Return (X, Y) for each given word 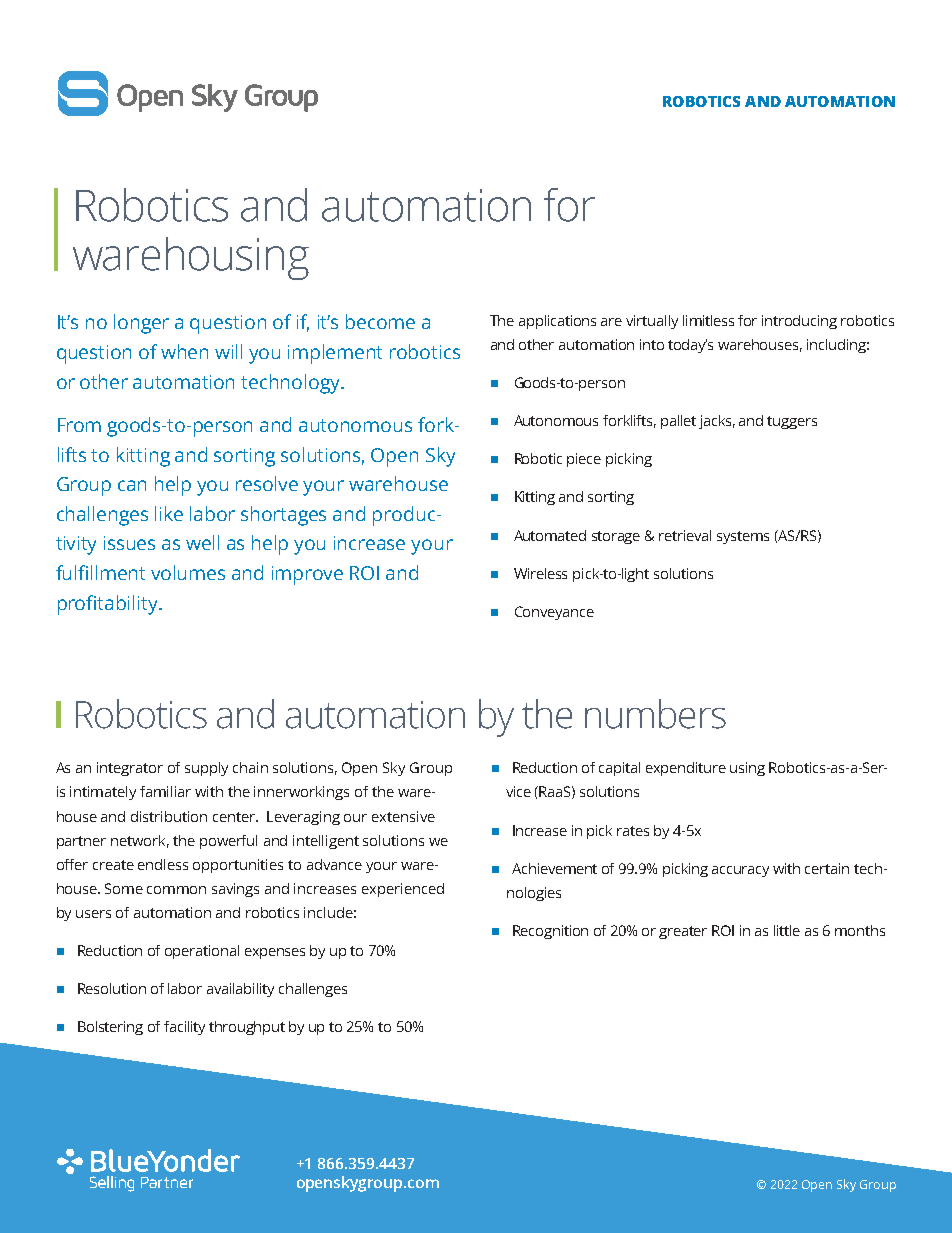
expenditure (686, 769)
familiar (165, 791)
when (184, 351)
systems (743, 537)
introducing (799, 322)
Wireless (540, 573)
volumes (188, 572)
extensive (403, 816)
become (380, 321)
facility (184, 1028)
